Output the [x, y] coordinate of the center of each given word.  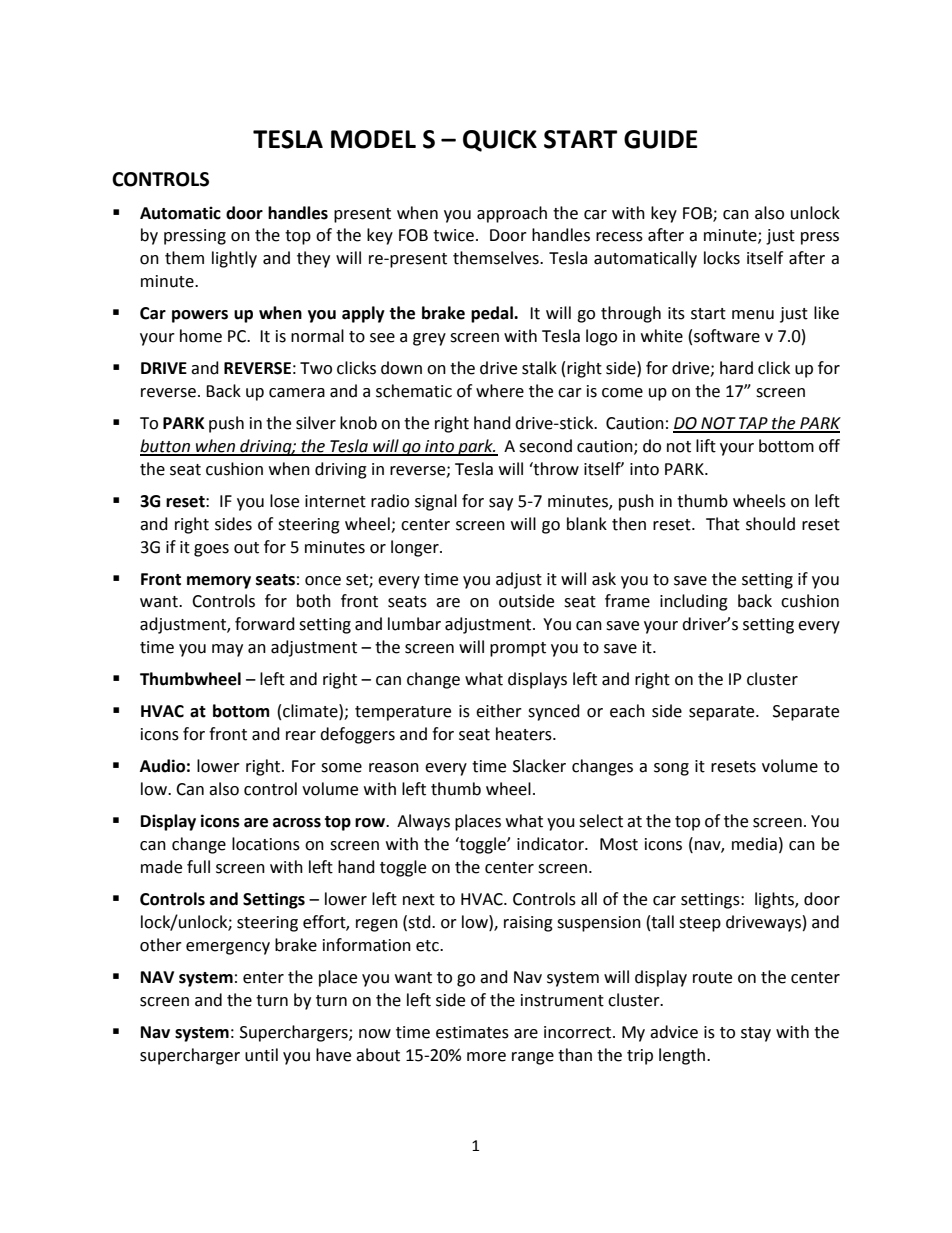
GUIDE [661, 139]
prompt [518, 649]
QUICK [500, 141]
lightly [234, 259]
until [261, 1055]
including [694, 602]
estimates [472, 1032]
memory [219, 582]
